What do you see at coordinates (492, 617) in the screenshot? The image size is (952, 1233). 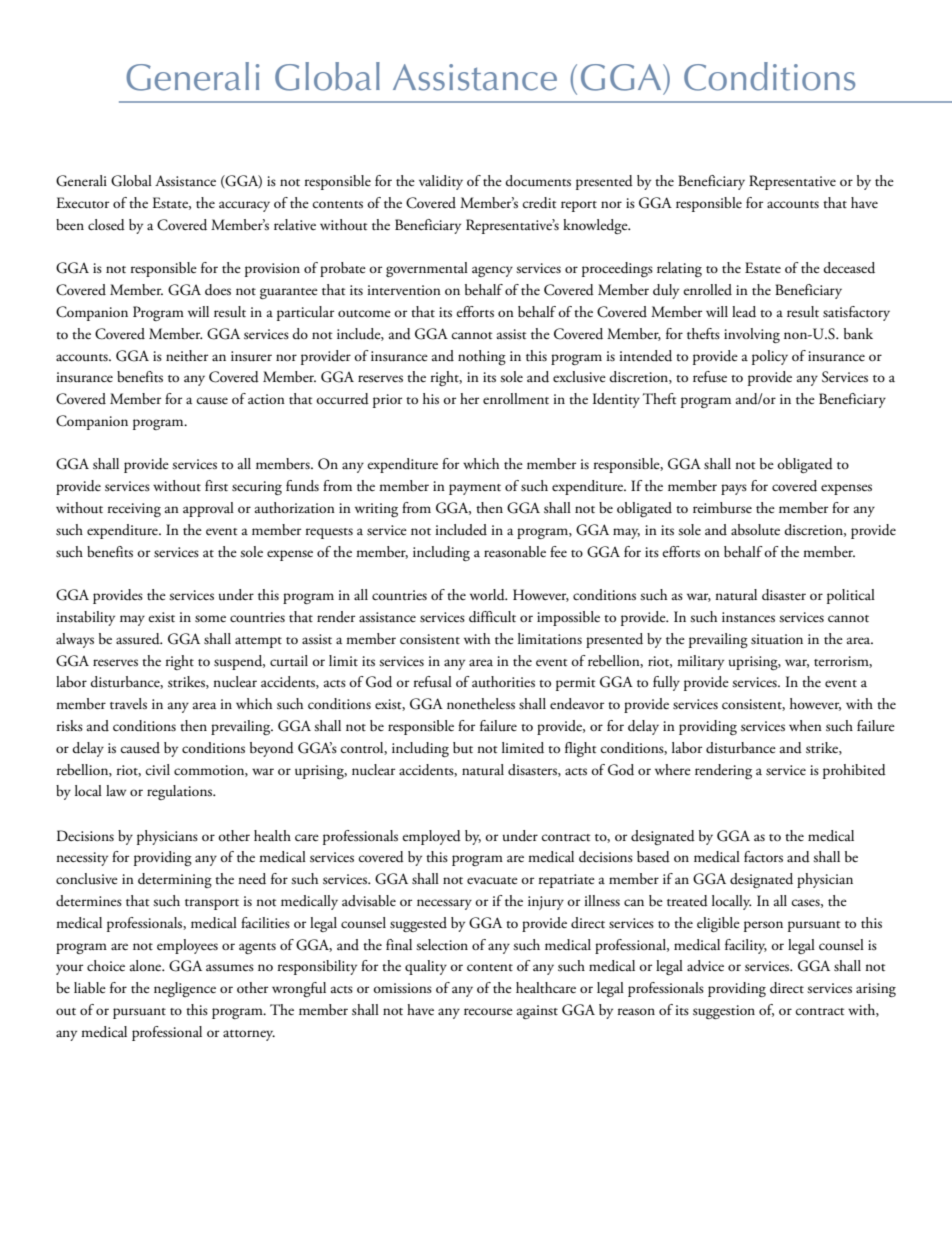 I see `difficult` at bounding box center [492, 617].
